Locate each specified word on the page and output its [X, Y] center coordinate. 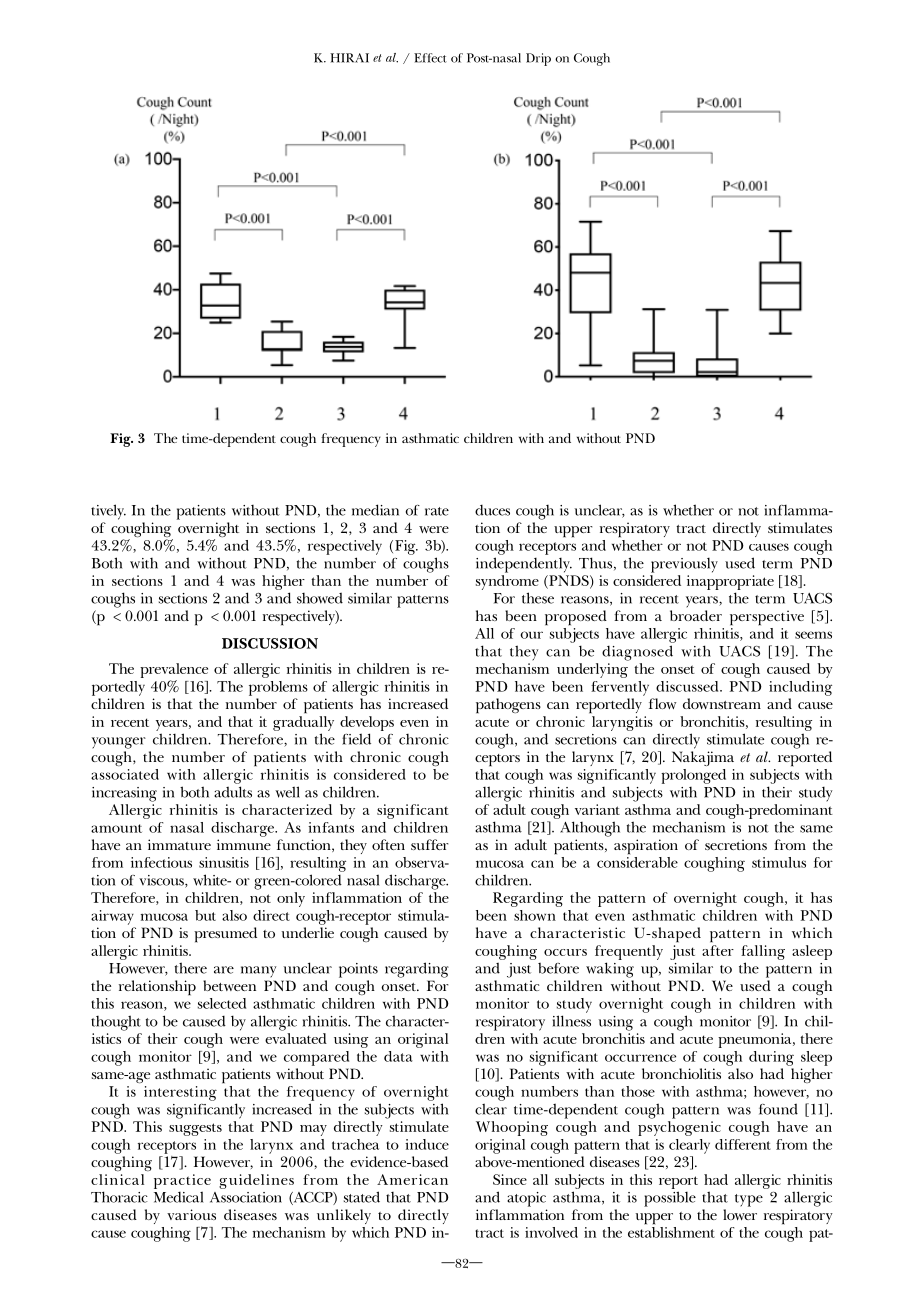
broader [696, 615]
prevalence [174, 672]
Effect [430, 58]
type [749, 1200]
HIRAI [349, 58]
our [531, 635]
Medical [179, 1197]
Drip [538, 59]
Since [510, 1179]
